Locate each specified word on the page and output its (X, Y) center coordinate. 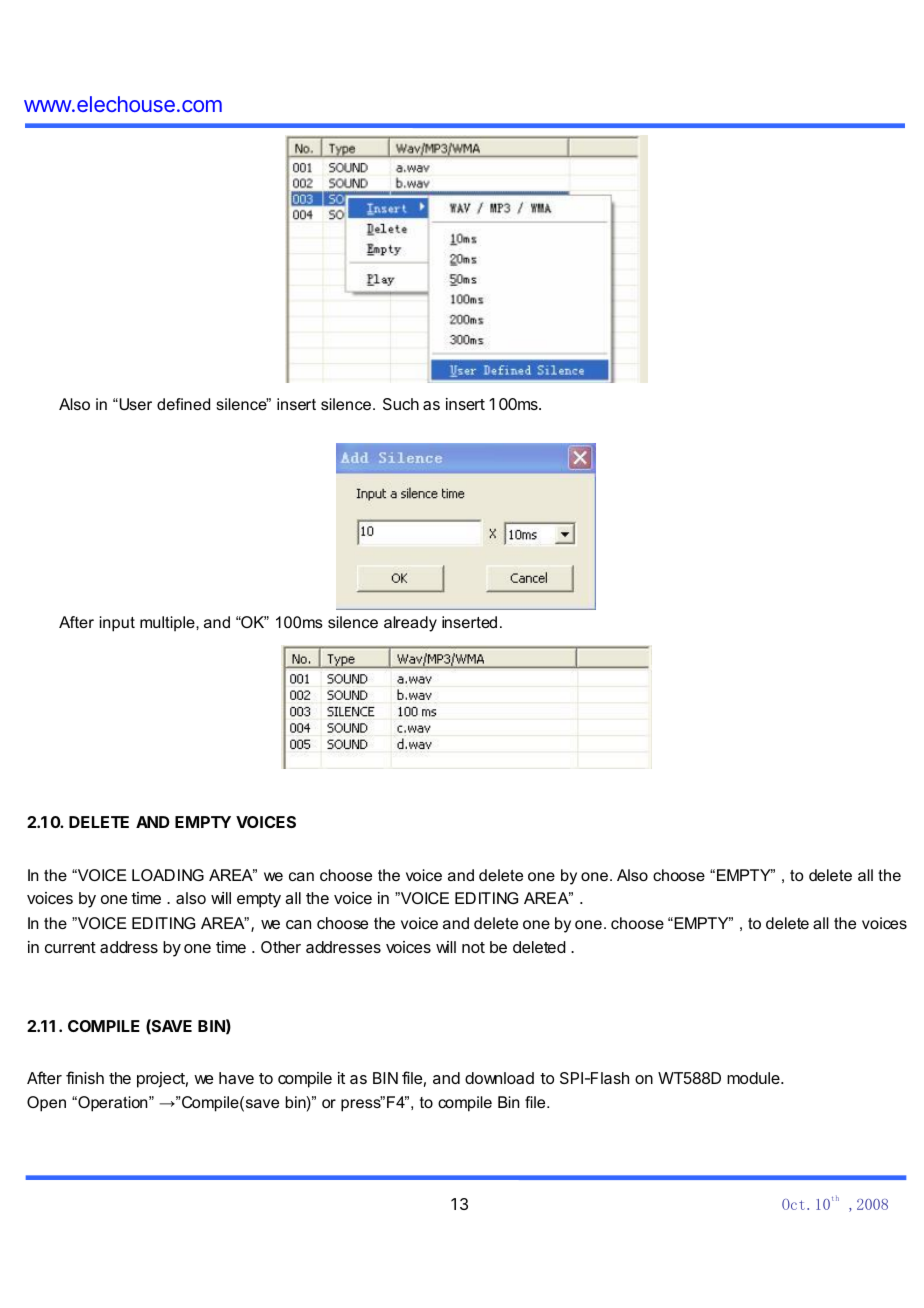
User (135, 404)
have (236, 1078)
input (117, 624)
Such (401, 404)
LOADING (168, 875)
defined (183, 404)
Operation (113, 1104)
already (410, 624)
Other (281, 947)
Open (46, 1104)
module (754, 1078)
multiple (168, 624)
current (70, 947)
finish (85, 1077)
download (499, 1078)
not (473, 947)
